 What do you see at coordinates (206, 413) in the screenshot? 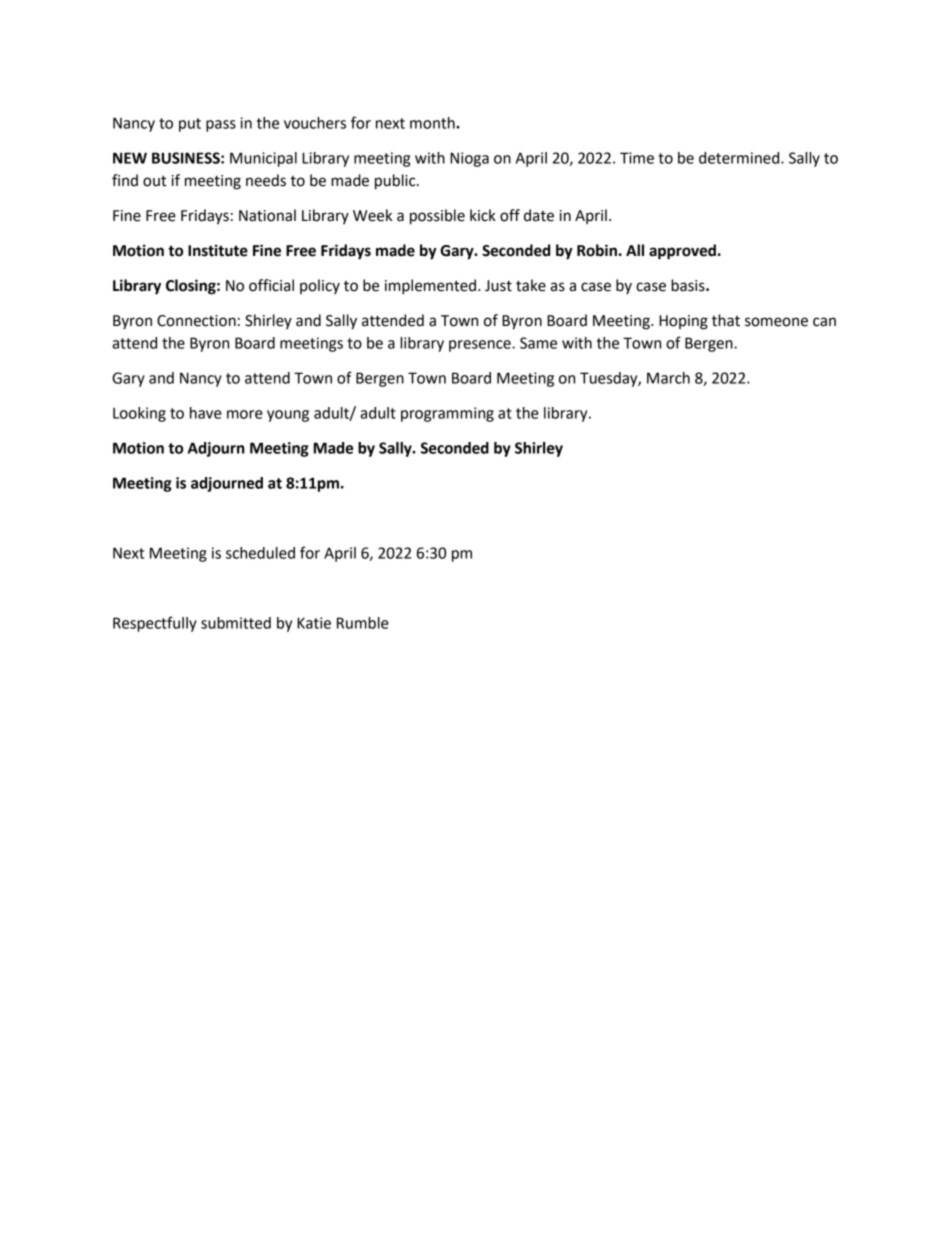
I see `have` at bounding box center [206, 413].
